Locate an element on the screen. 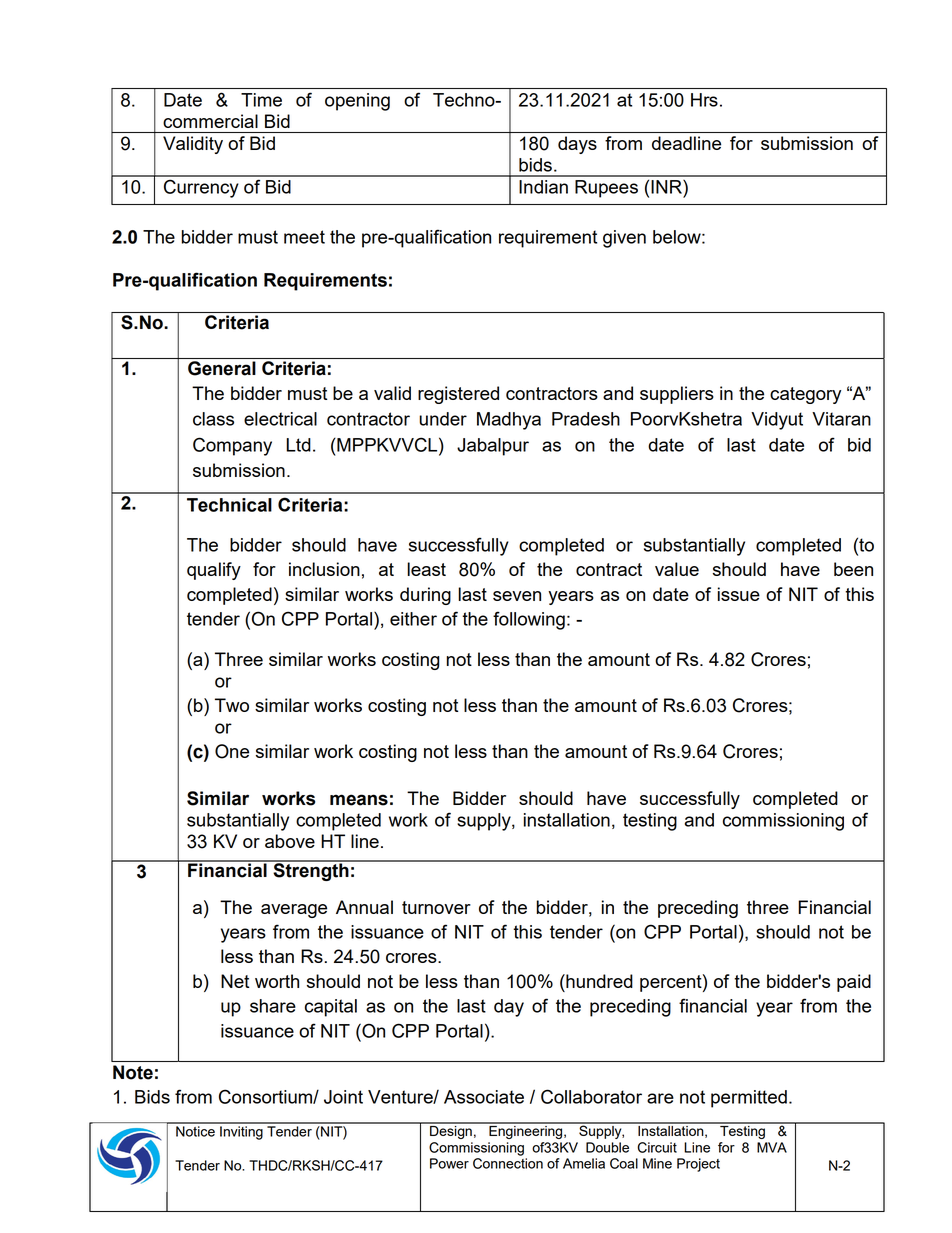 The height and width of the screenshot is (1233, 952). Hrs is located at coordinates (704, 100).
